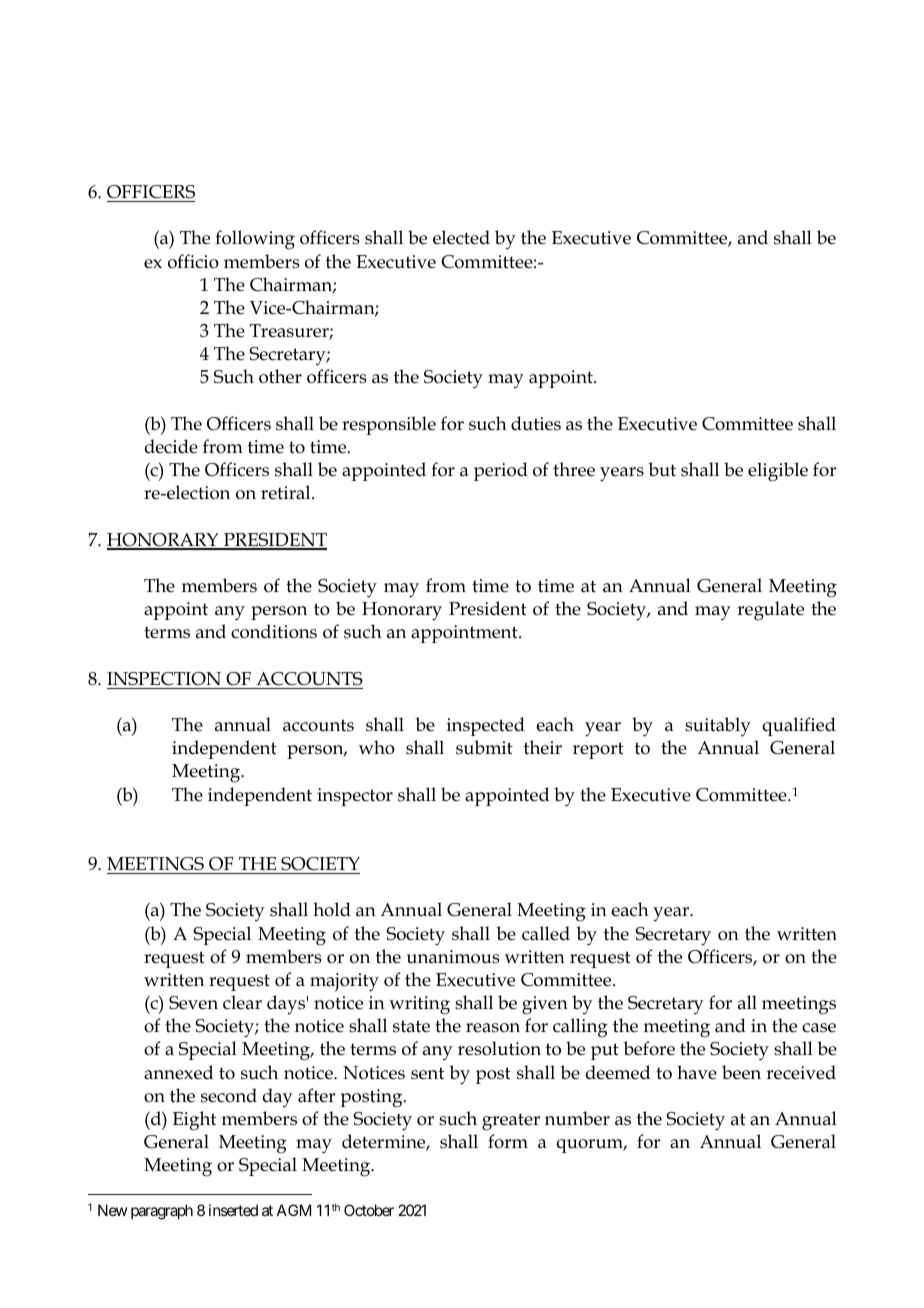  What do you see at coordinates (171, 446) in the page?
I see `decide` at bounding box center [171, 446].
